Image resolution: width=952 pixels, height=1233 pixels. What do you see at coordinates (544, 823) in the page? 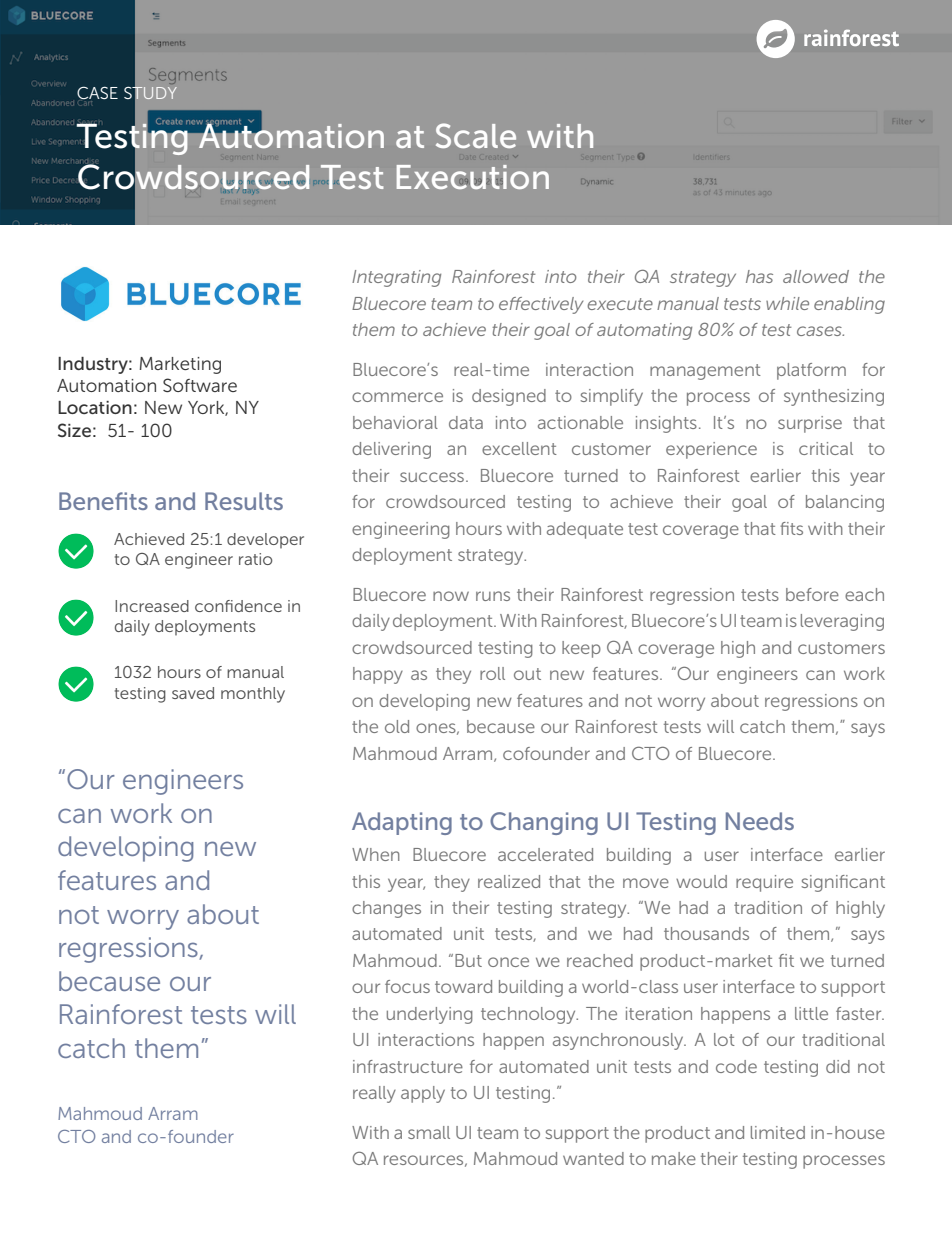
I see `Changing` at bounding box center [544, 823].
